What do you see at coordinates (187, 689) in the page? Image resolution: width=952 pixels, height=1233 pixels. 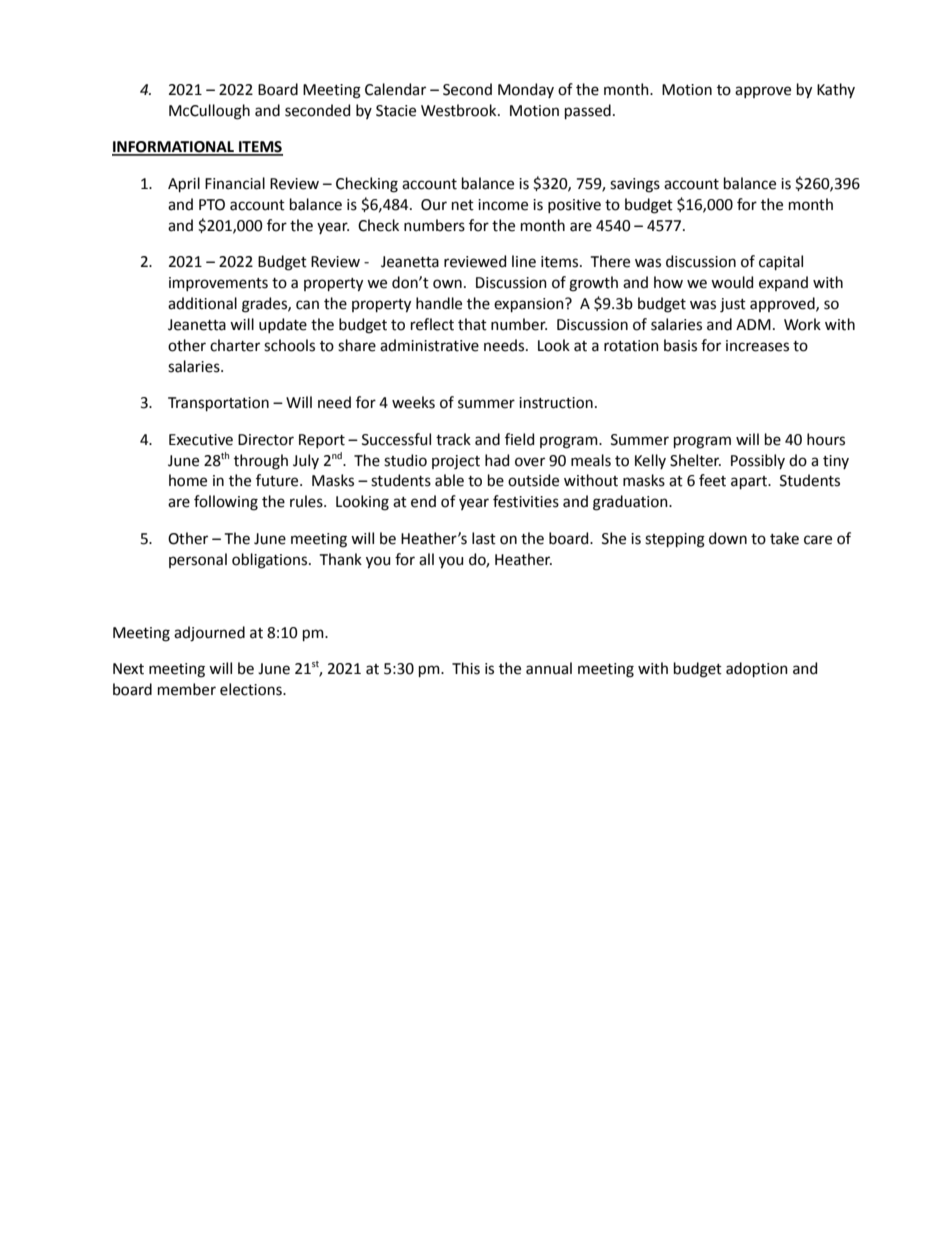 I see `member` at bounding box center [187, 689].
